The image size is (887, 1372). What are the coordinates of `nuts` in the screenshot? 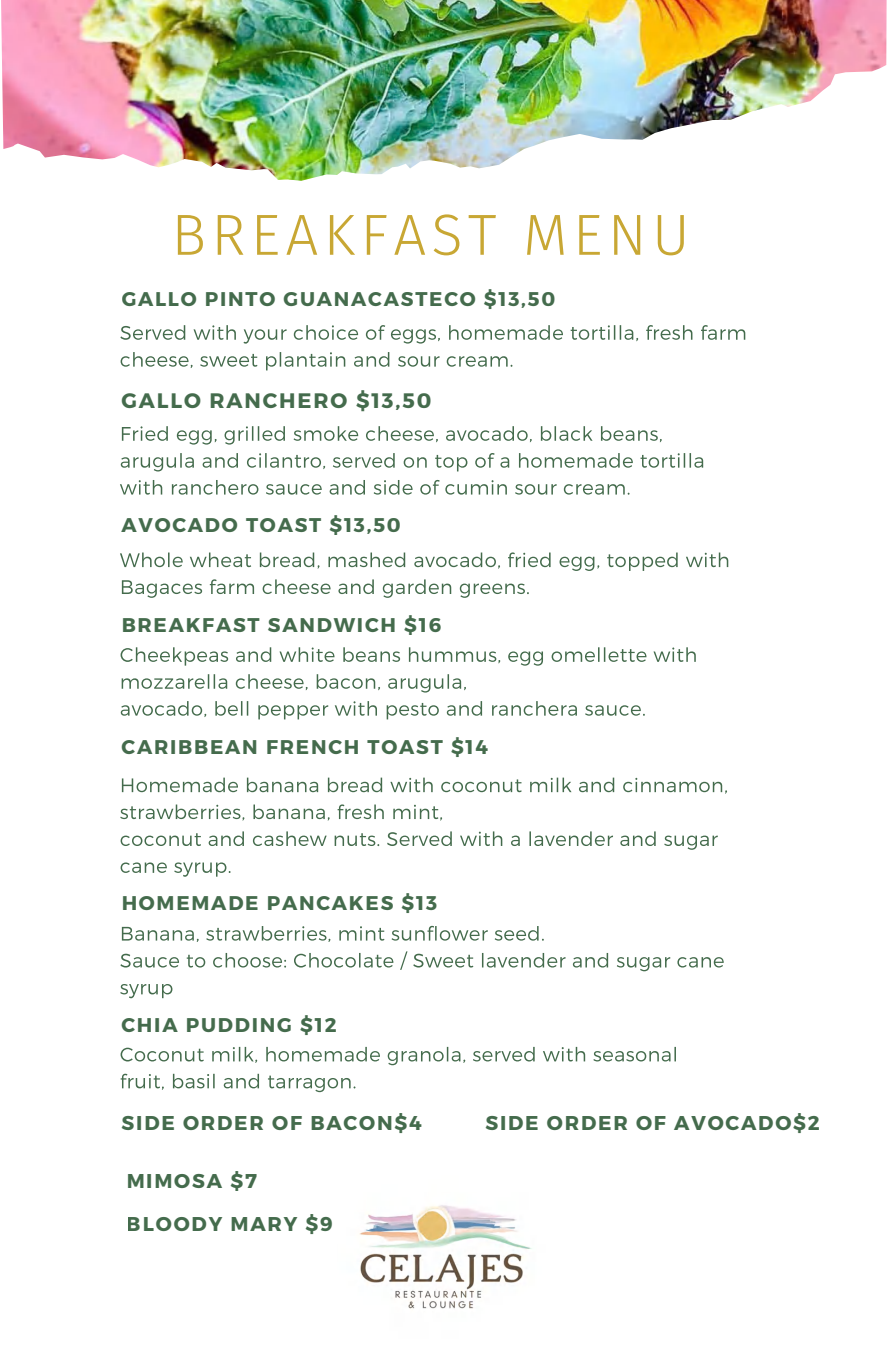 It's located at (356, 839).
